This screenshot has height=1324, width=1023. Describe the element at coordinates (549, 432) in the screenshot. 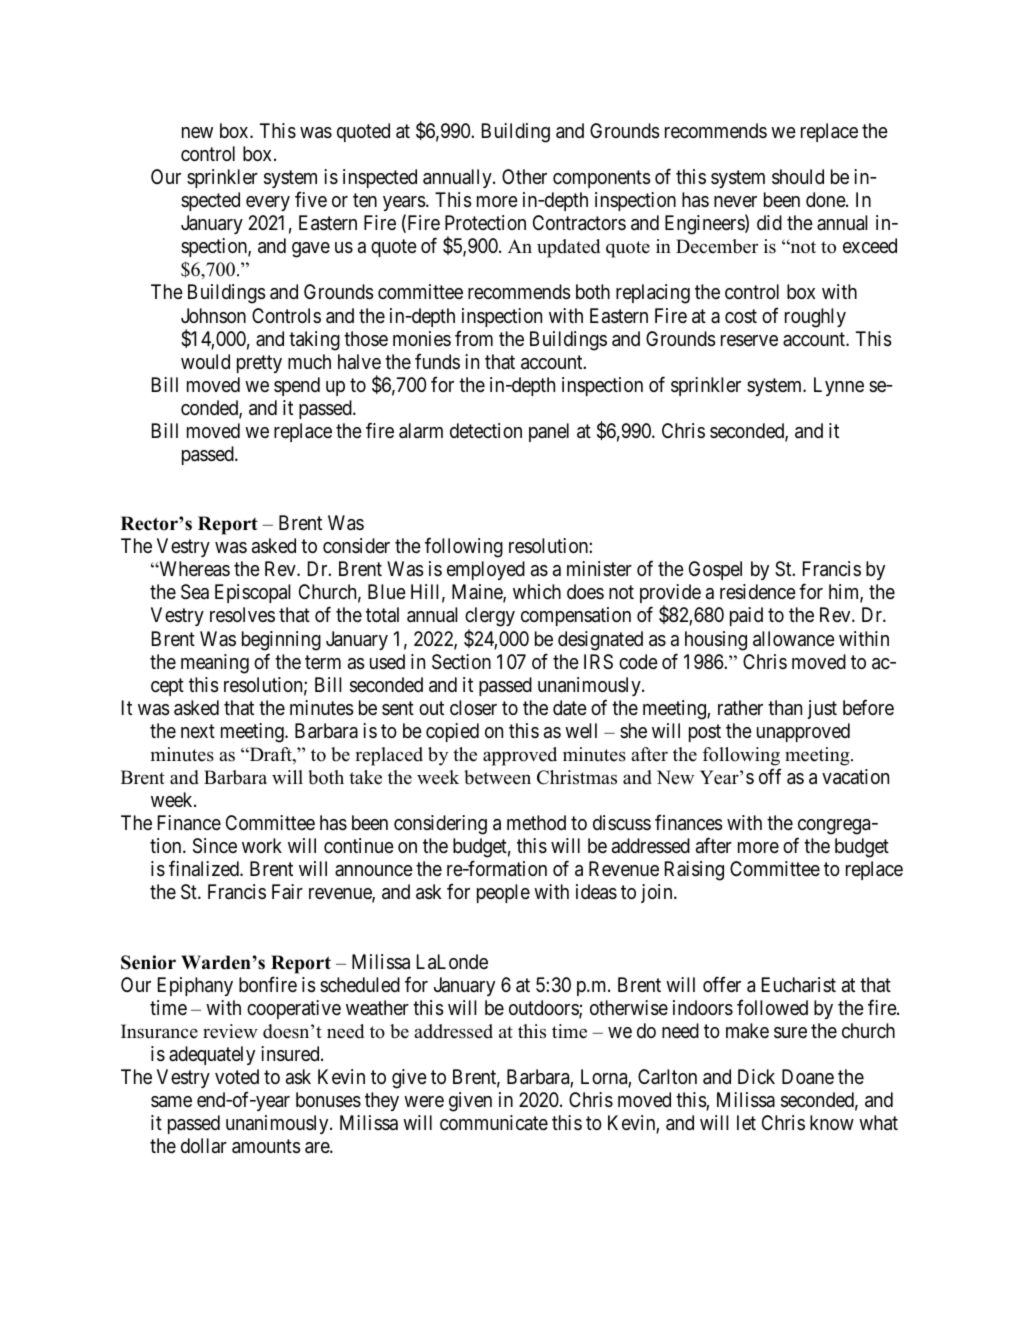

I see `panel` at that location.
